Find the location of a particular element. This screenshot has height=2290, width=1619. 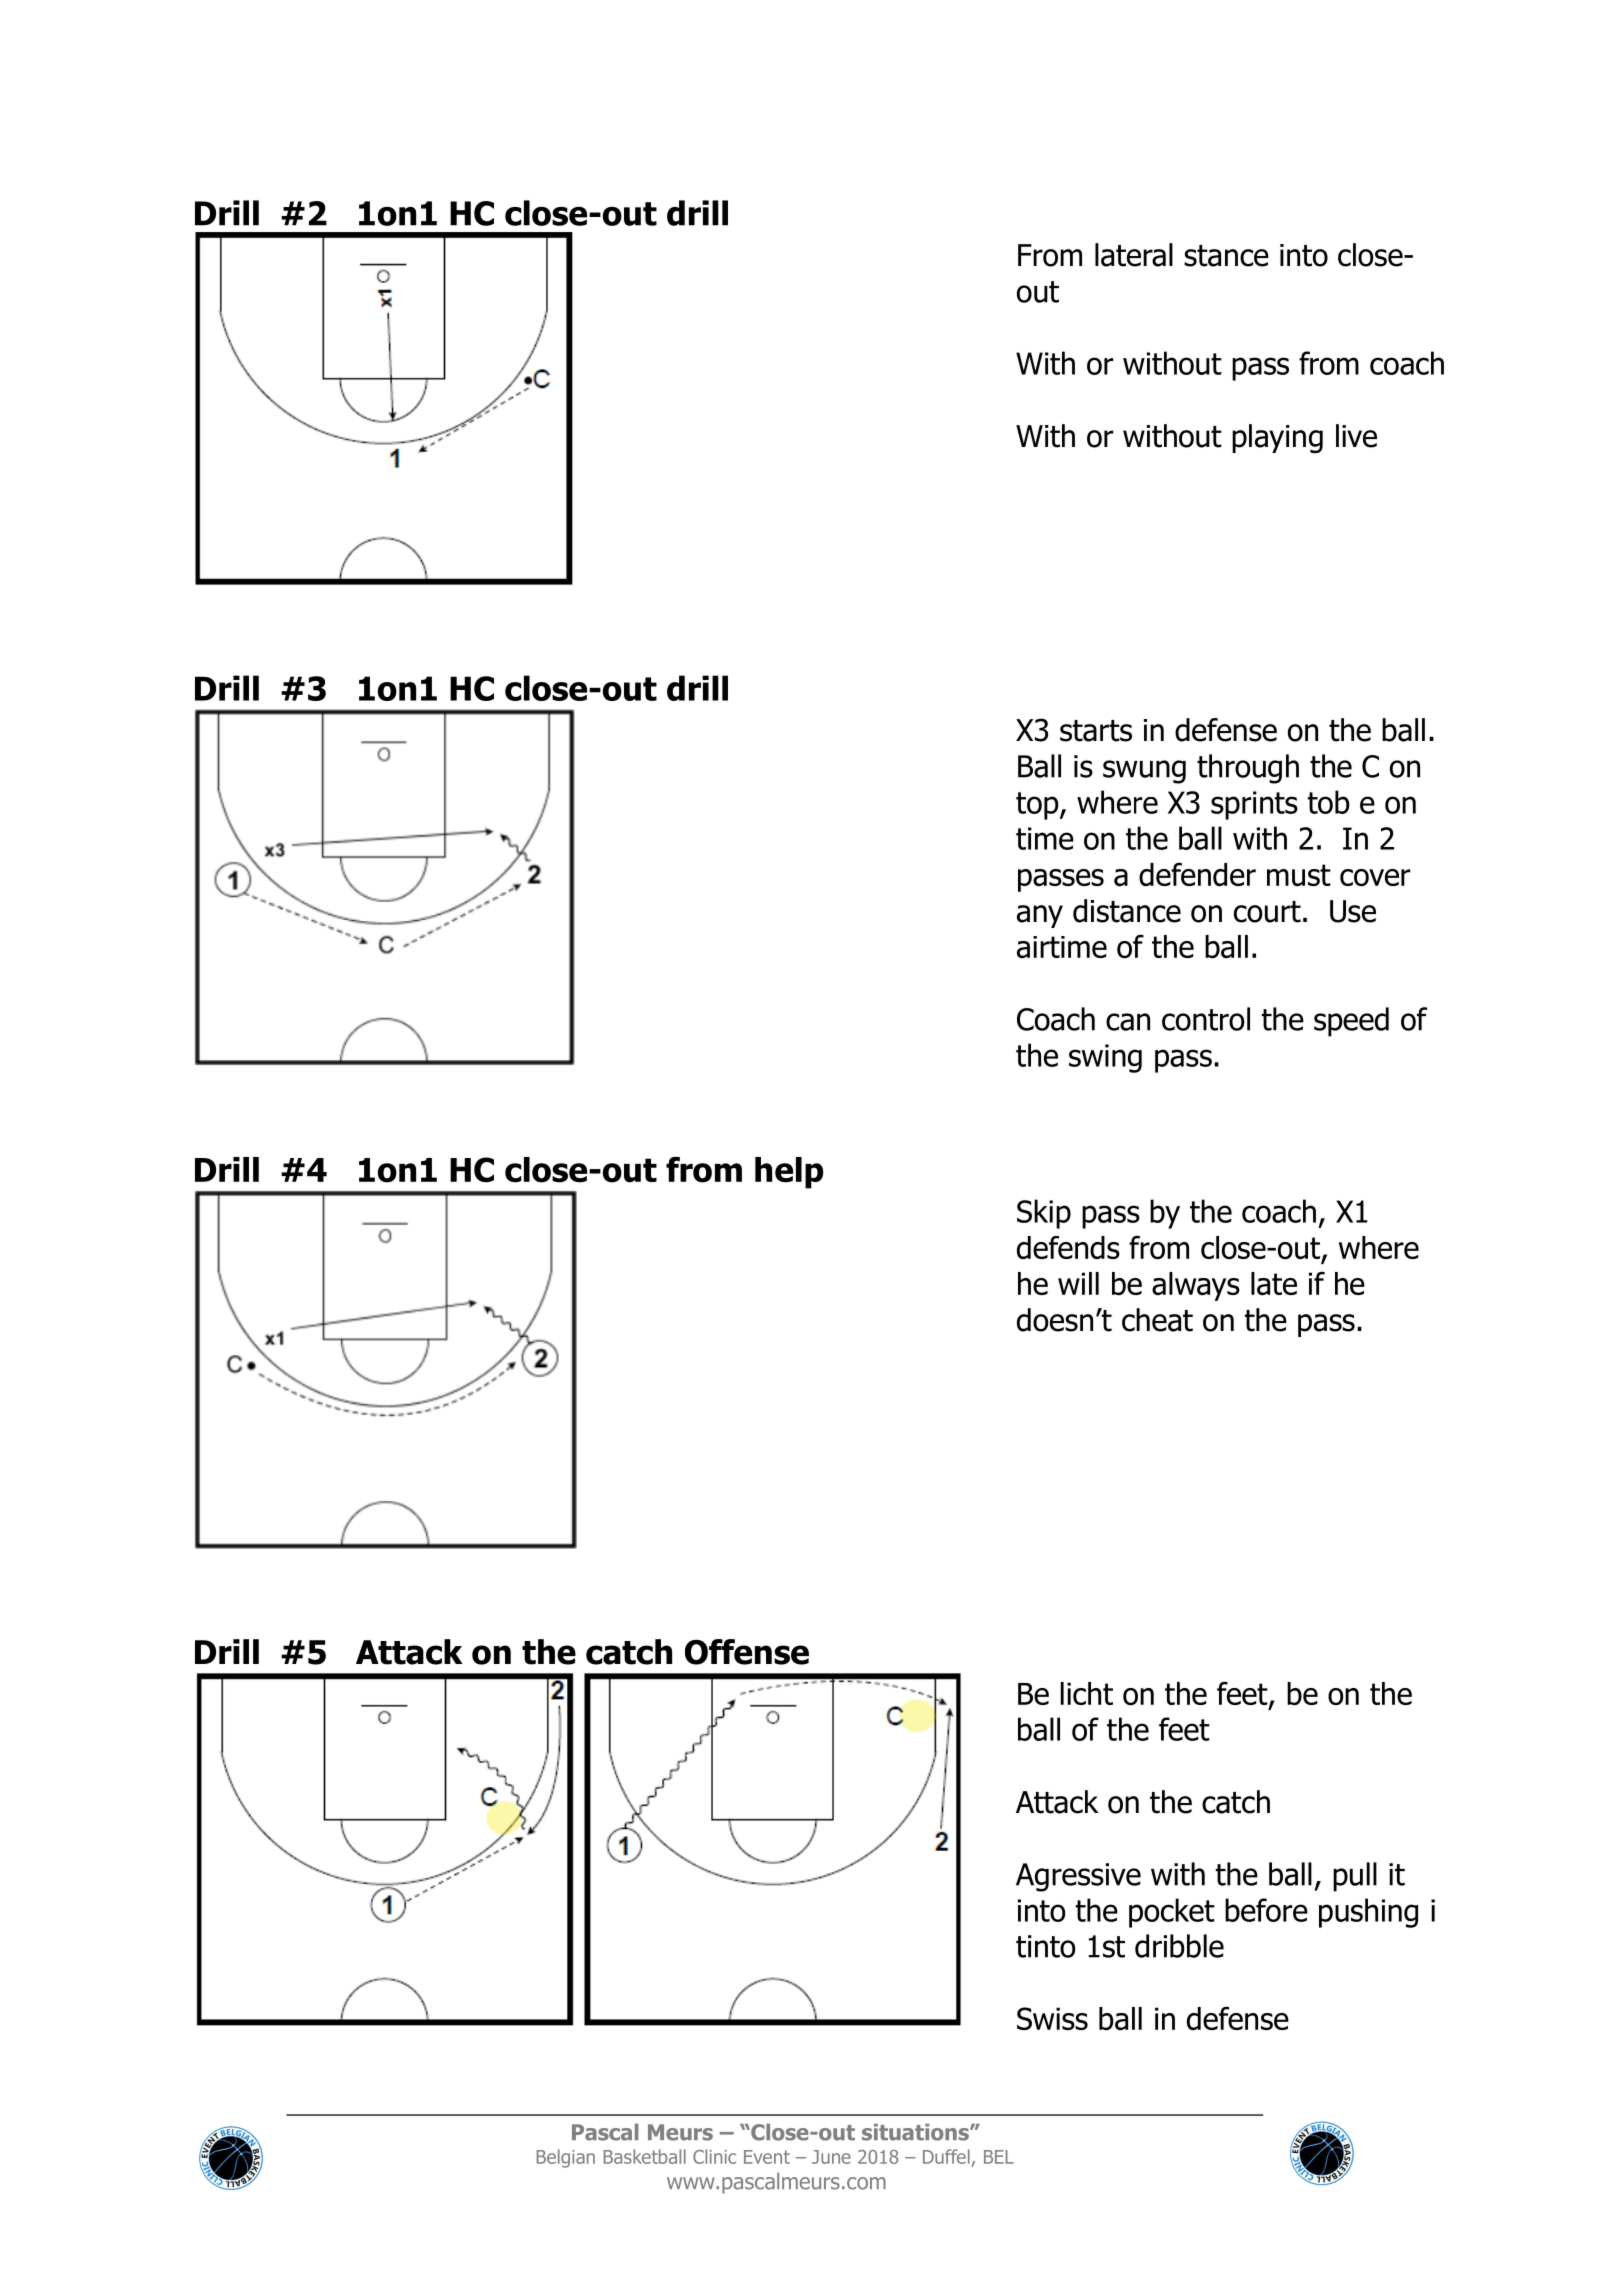

Clinic is located at coordinates (714, 2156).
